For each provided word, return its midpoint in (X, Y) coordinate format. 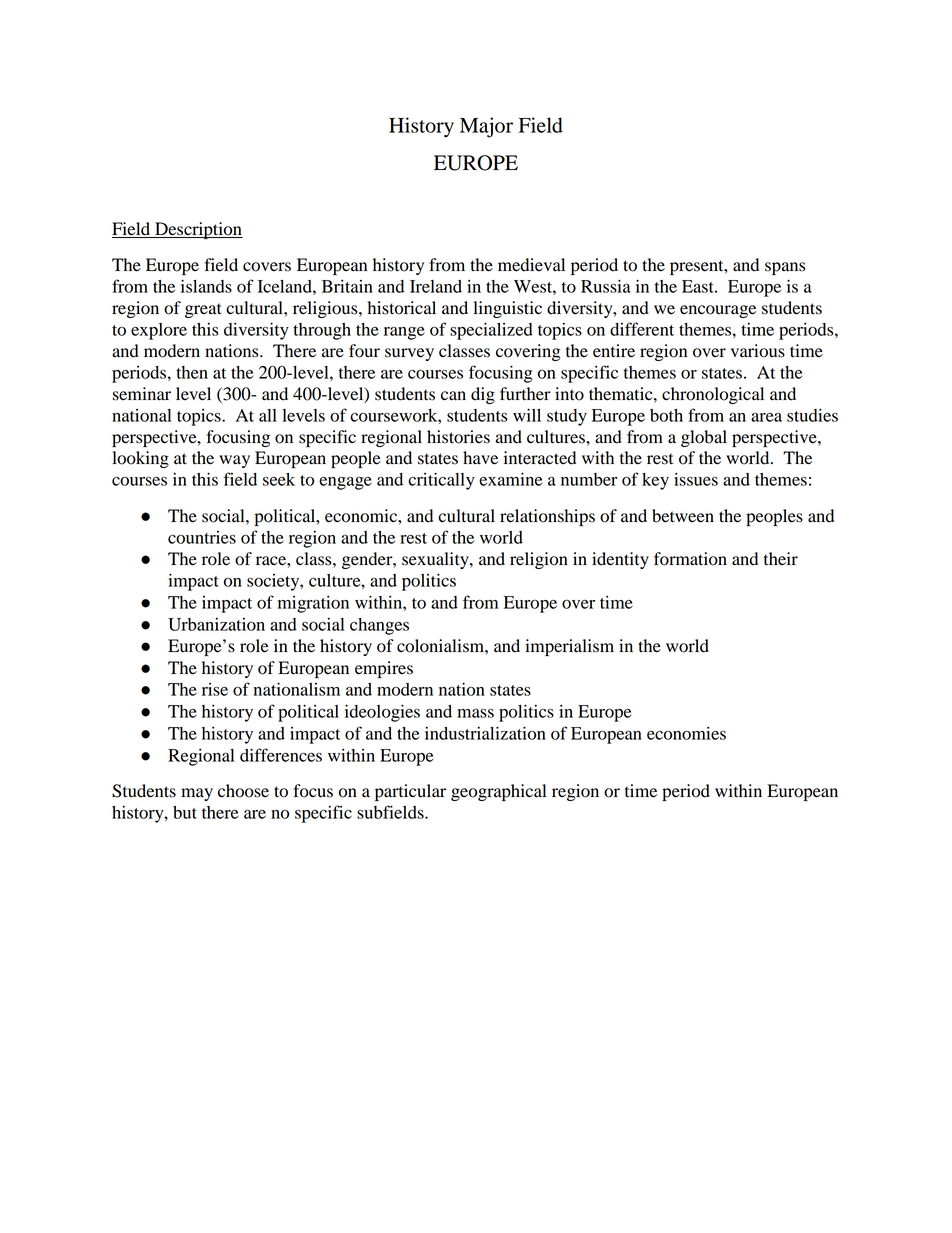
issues (696, 479)
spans (785, 268)
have (480, 458)
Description (198, 230)
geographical (498, 792)
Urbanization (216, 624)
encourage (718, 311)
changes (379, 626)
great (203, 310)
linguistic (507, 309)
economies (686, 733)
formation (690, 559)
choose (243, 791)
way (234, 461)
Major (486, 127)
